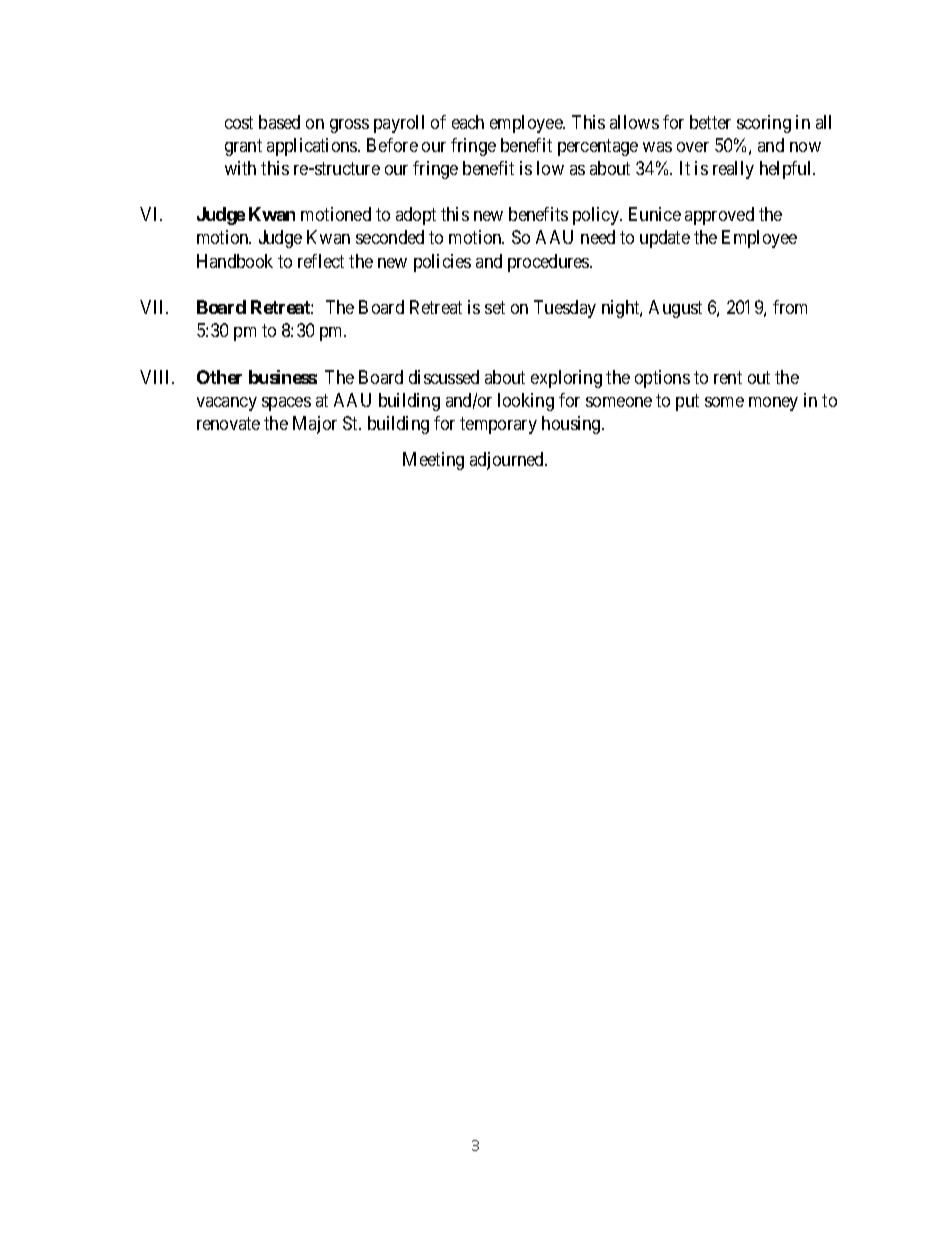  Describe the element at coordinates (710, 122) in the page. I see `better` at that location.
